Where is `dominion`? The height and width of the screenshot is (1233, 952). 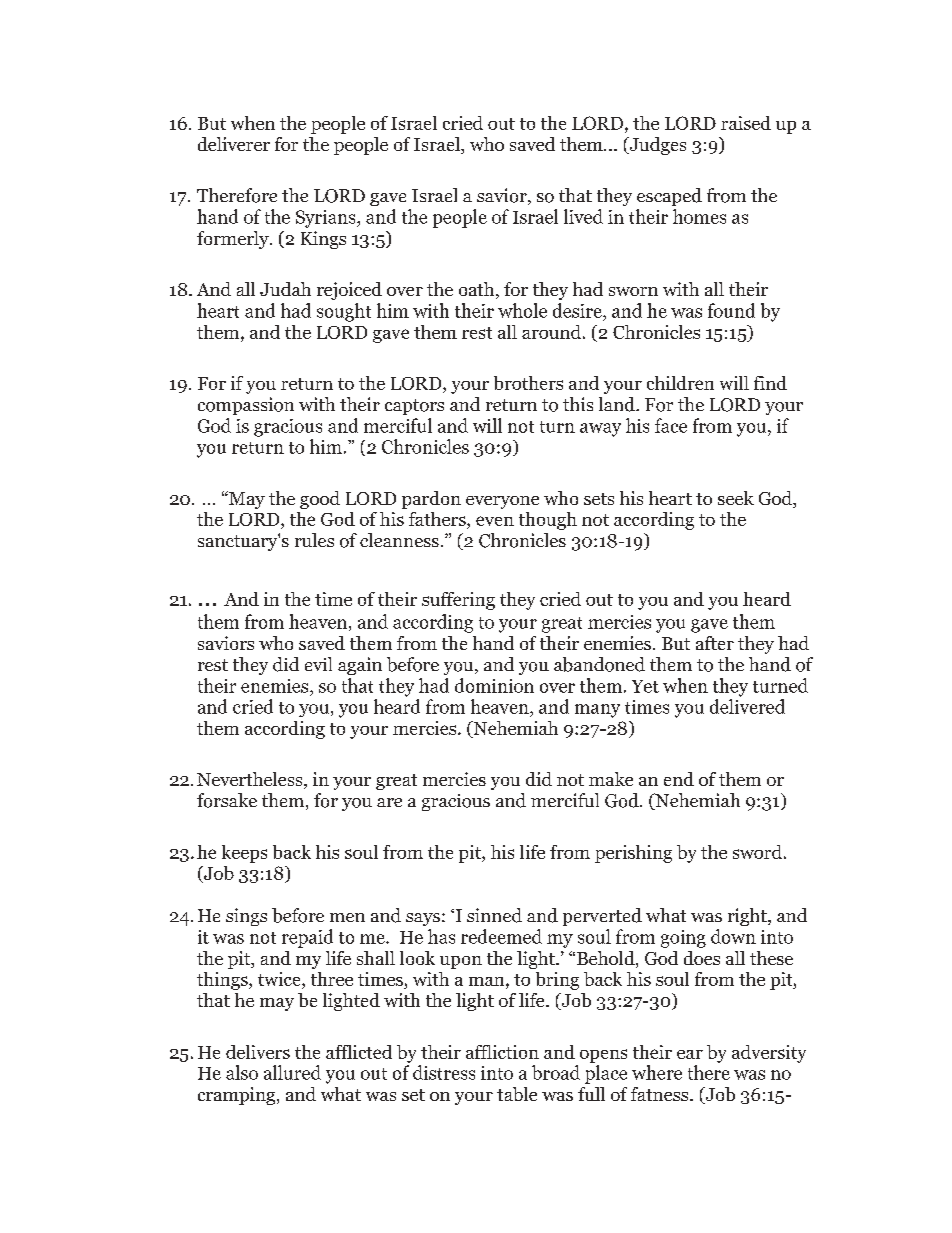
dominion is located at coordinates (494, 685).
